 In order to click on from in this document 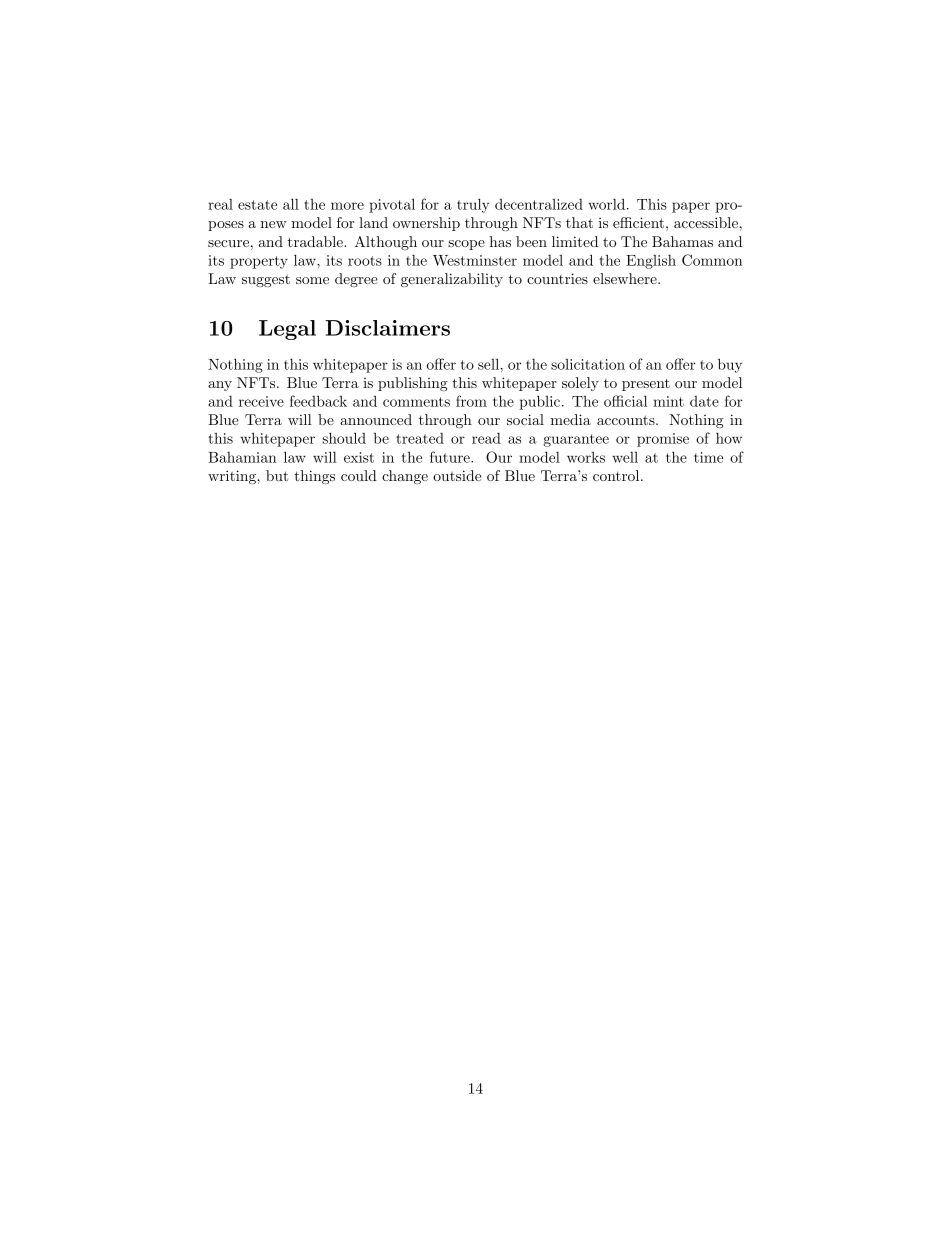, I will do `click(471, 401)`.
